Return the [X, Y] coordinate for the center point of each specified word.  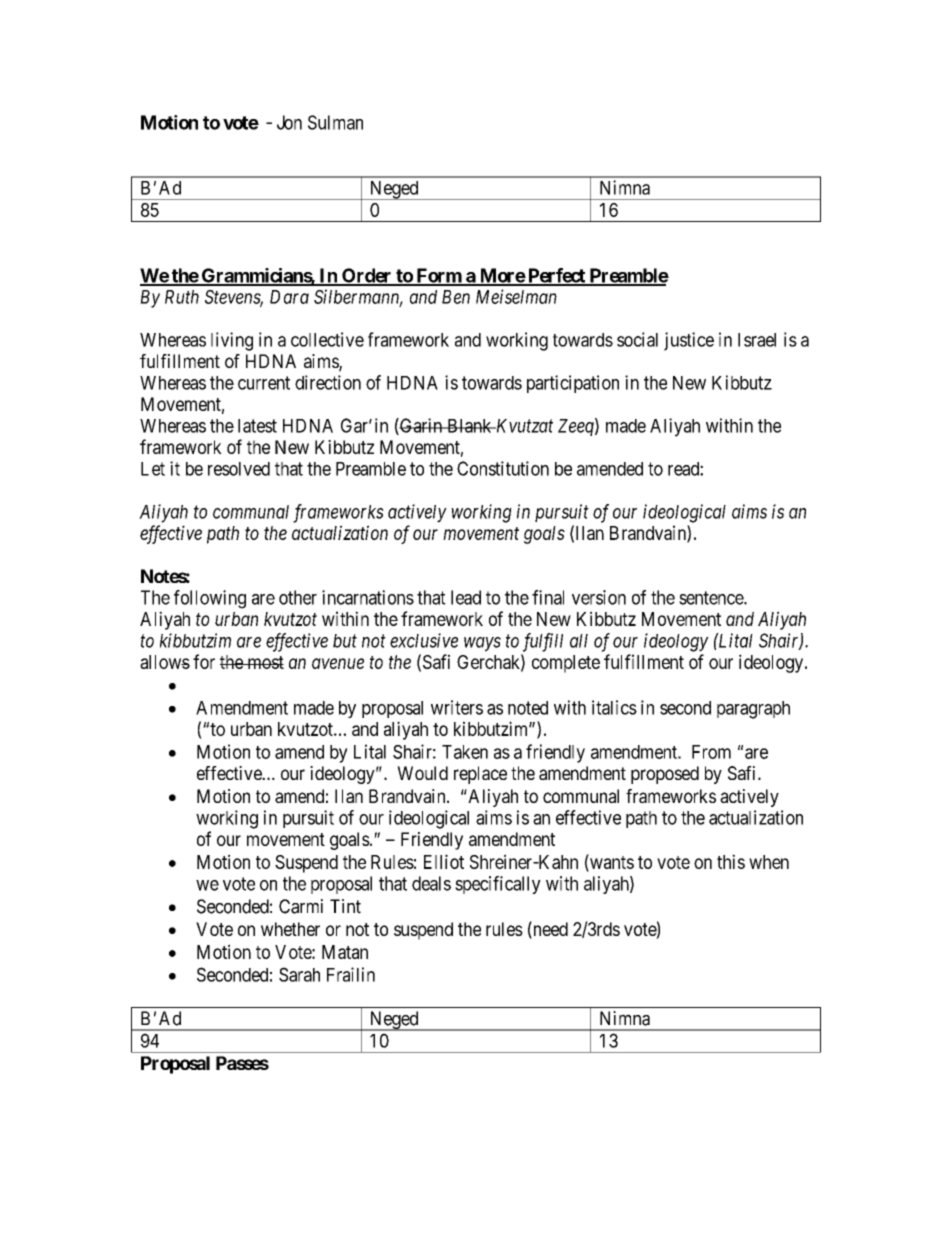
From [711, 752]
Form [438, 276]
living [232, 341]
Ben [456, 297]
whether [290, 929]
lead [466, 597]
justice [689, 341]
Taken [465, 752]
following [210, 599]
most [264, 662]
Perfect [556, 276]
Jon [289, 122]
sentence [712, 598]
